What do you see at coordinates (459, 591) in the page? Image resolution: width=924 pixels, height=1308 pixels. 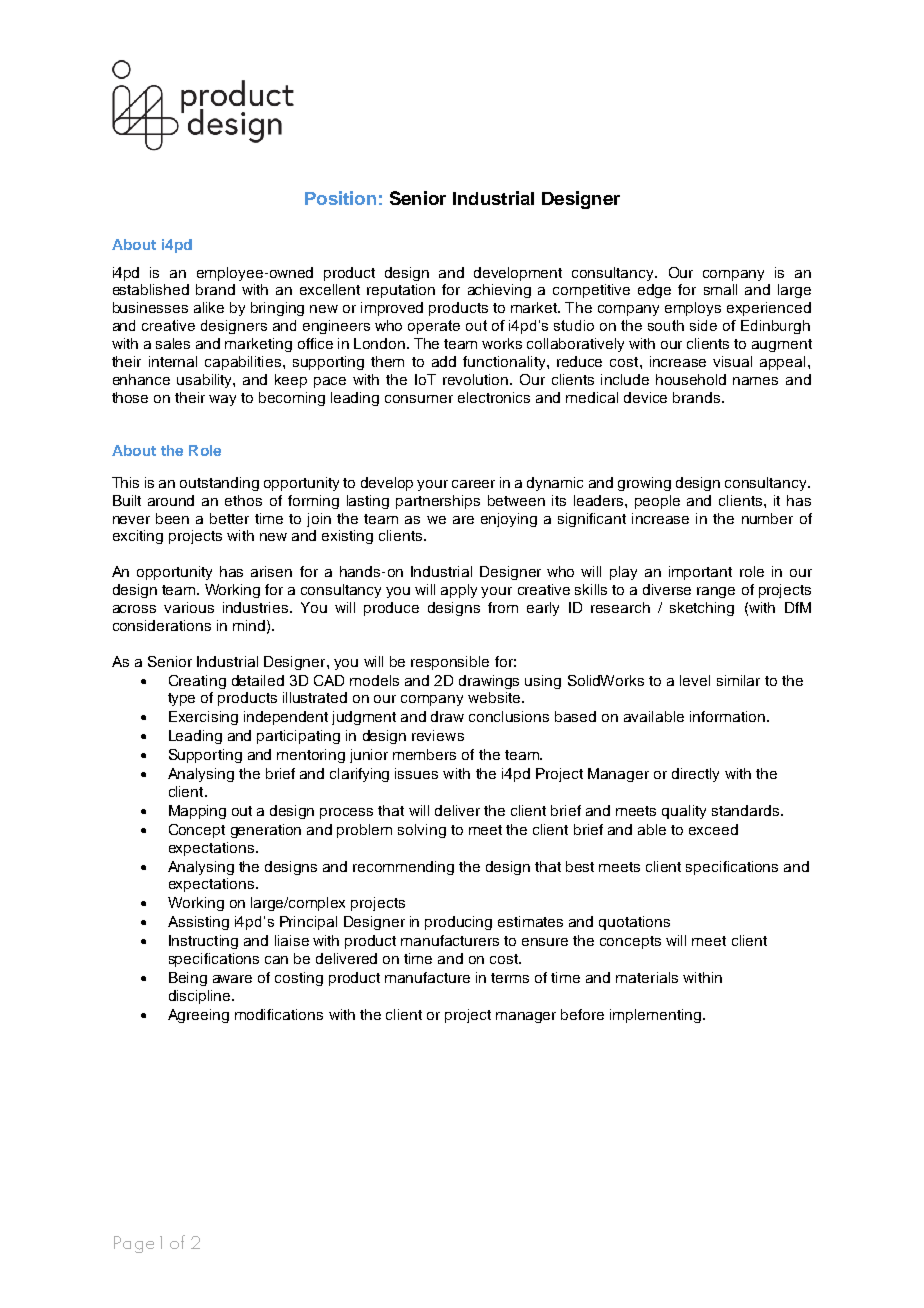 I see `apply` at bounding box center [459, 591].
